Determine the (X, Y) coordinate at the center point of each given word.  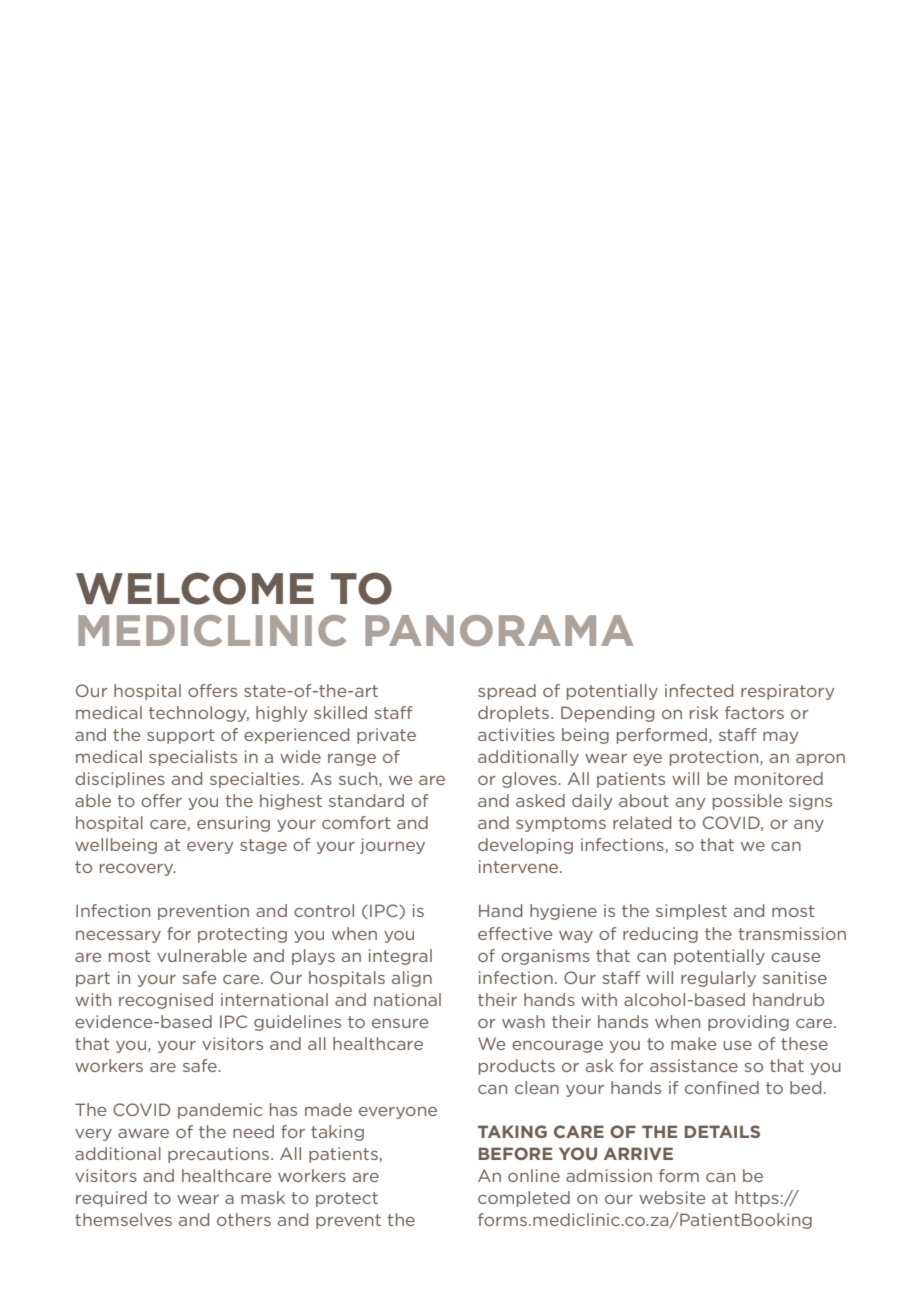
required (111, 1199)
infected (699, 690)
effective (515, 933)
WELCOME (195, 588)
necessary (118, 937)
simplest (691, 912)
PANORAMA (499, 631)
